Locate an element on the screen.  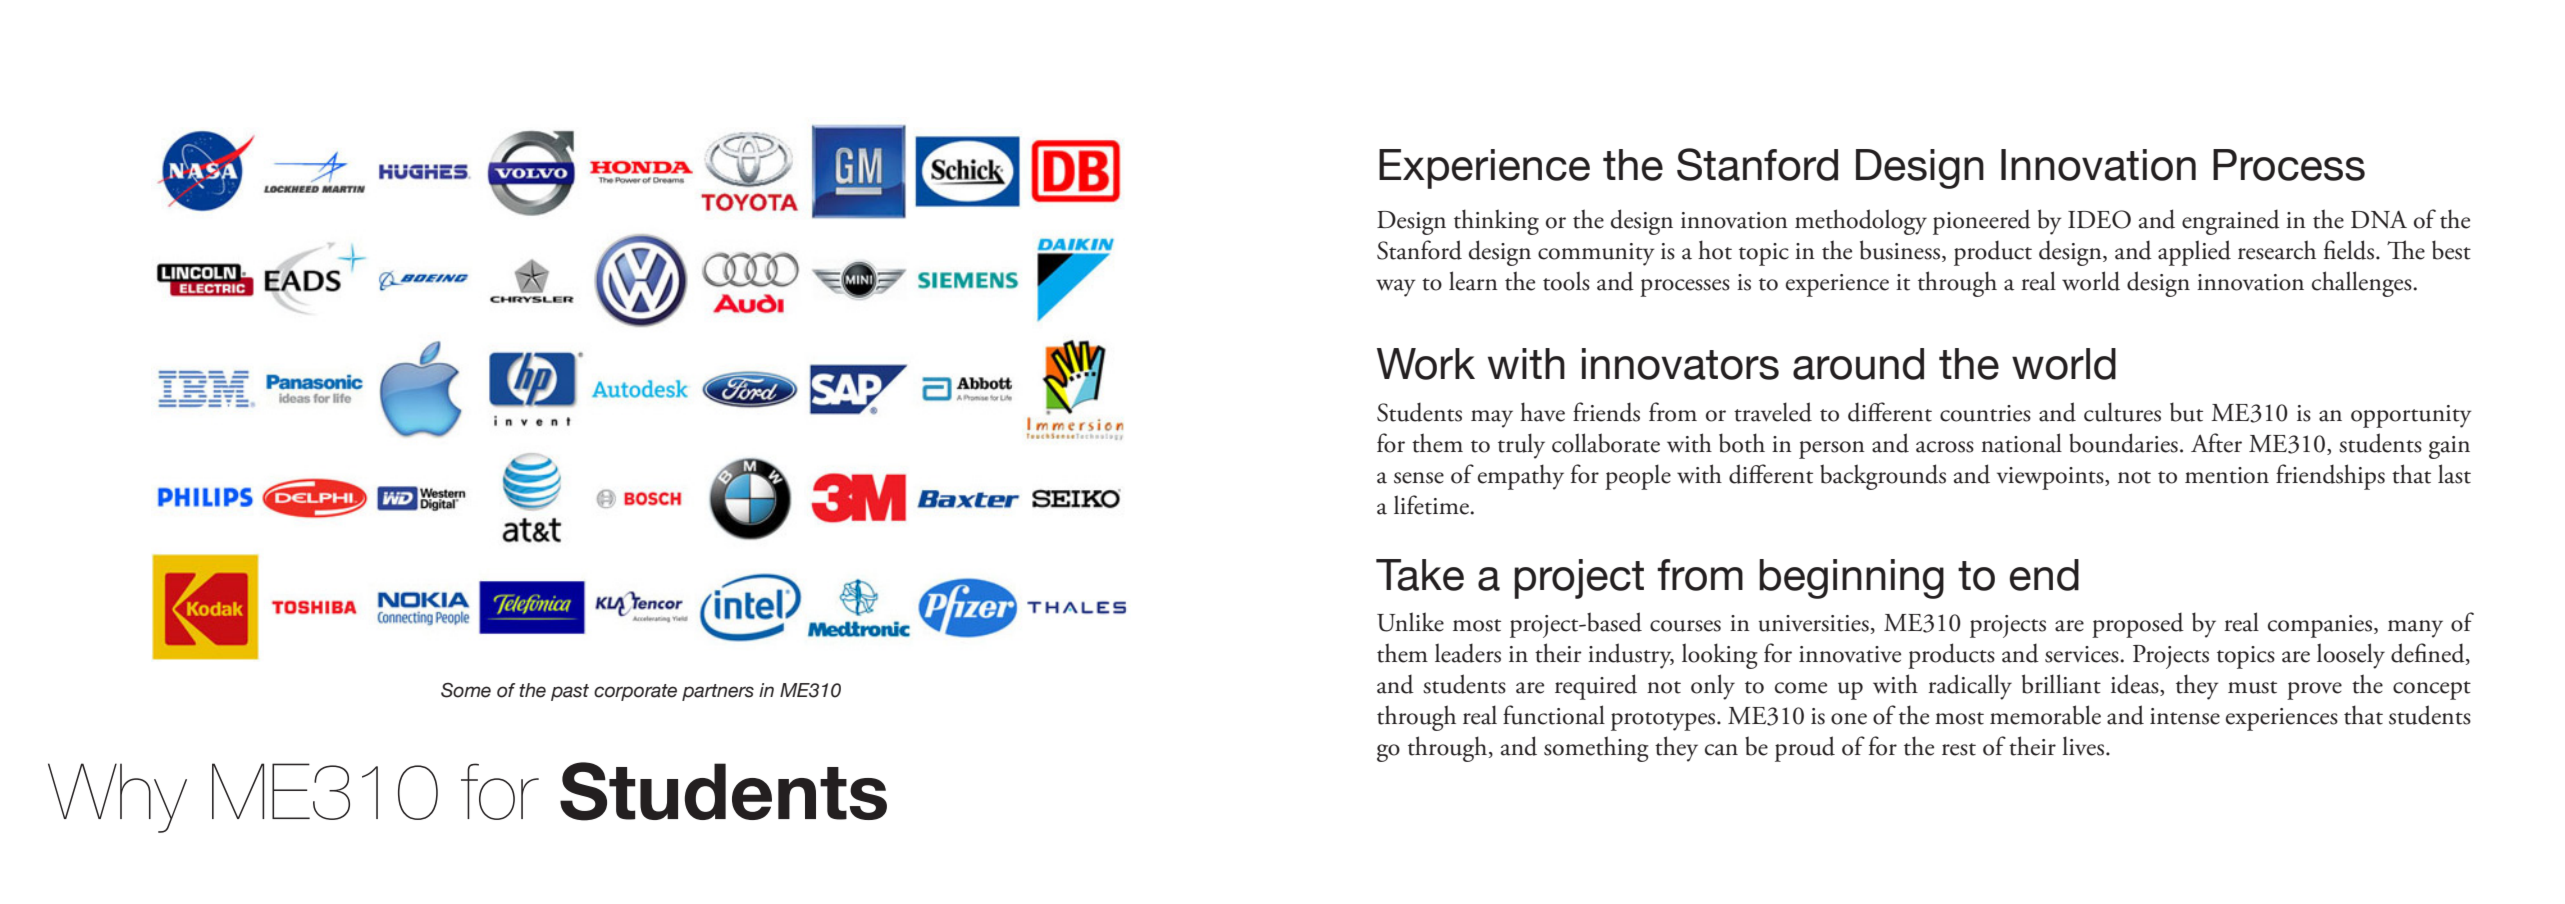
around is located at coordinates (1858, 364).
